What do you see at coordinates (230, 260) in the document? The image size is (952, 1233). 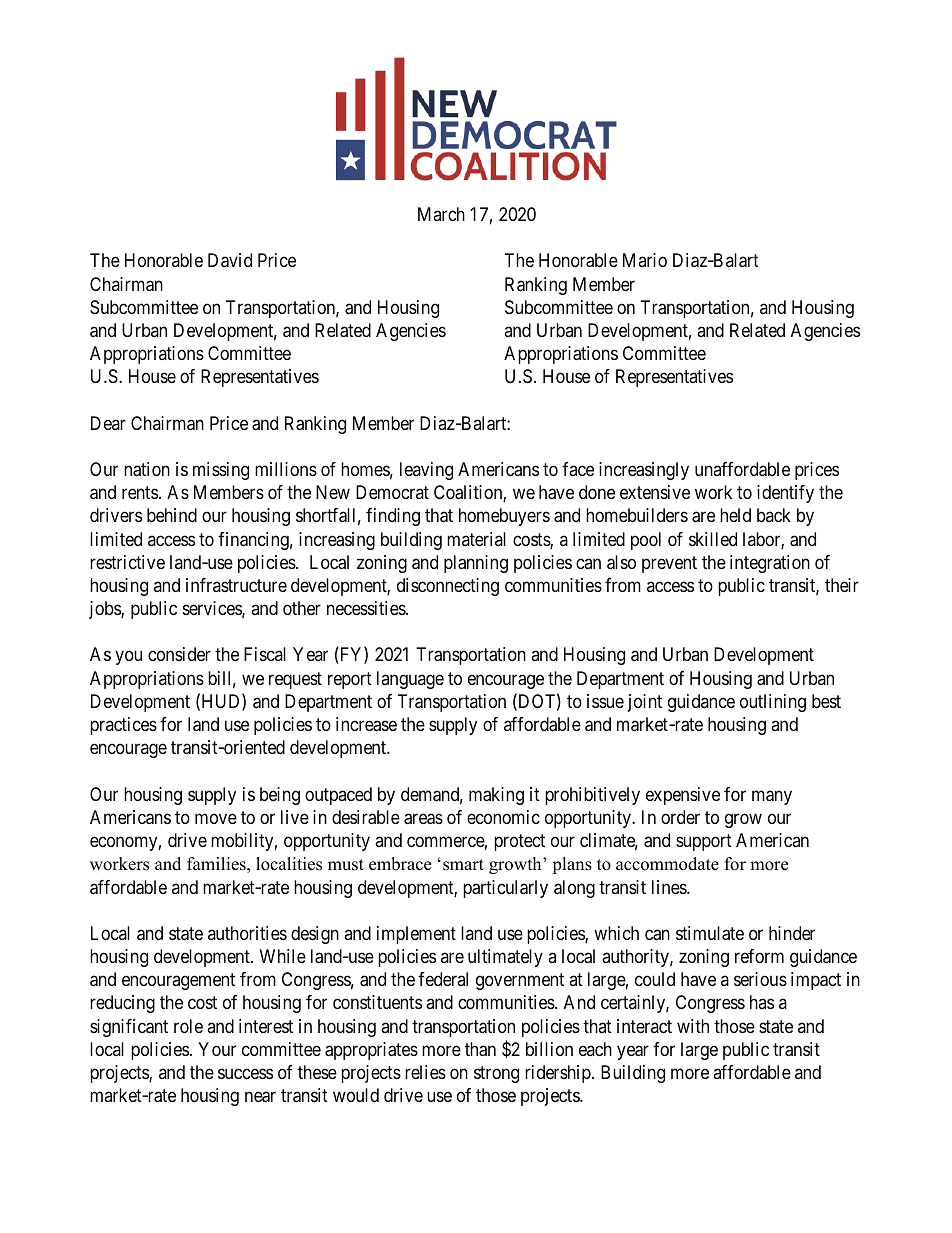 I see `David` at bounding box center [230, 260].
